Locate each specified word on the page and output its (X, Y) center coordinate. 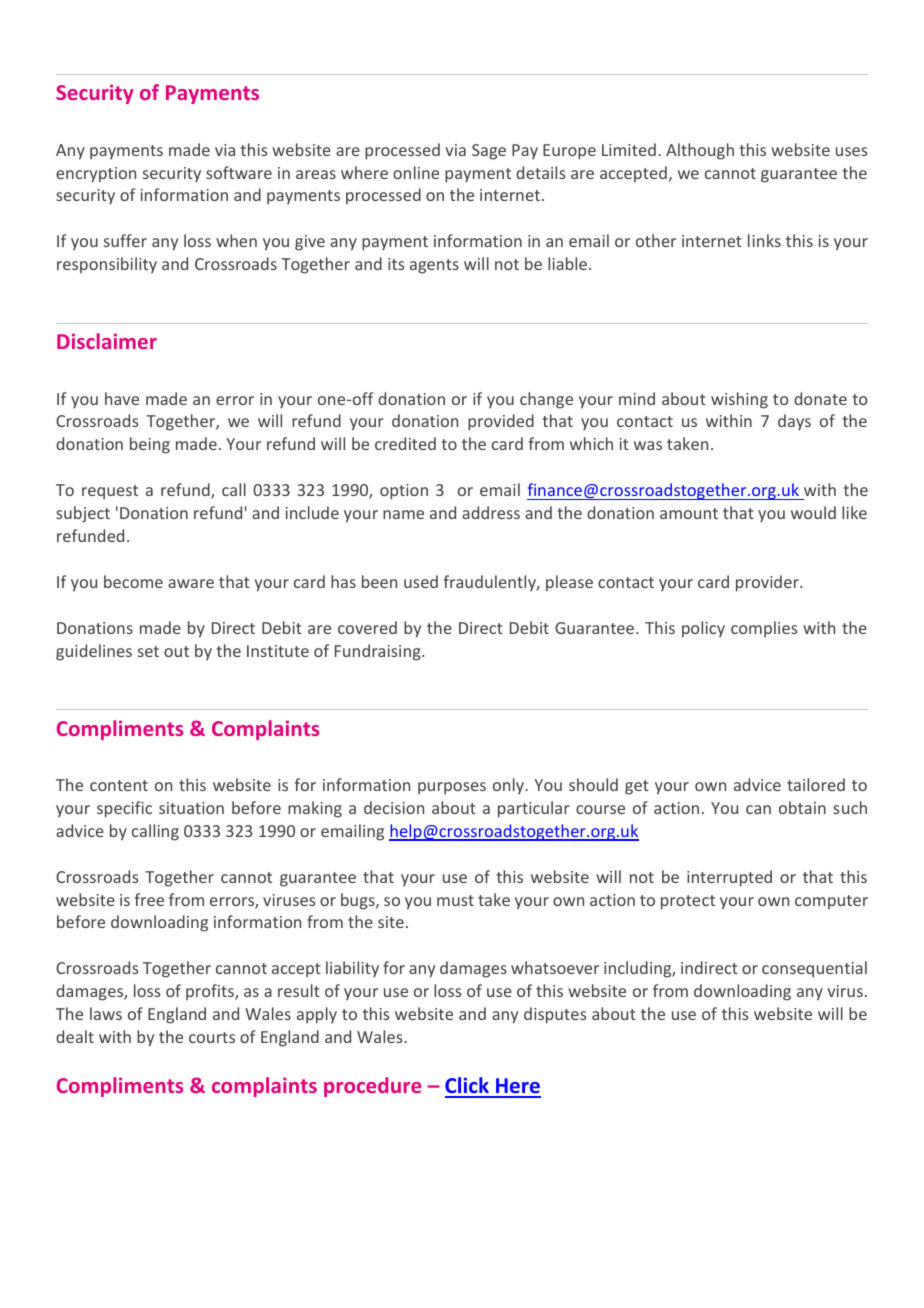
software (239, 172)
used (421, 581)
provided (501, 422)
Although (700, 151)
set (148, 651)
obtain (802, 807)
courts (212, 1037)
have (122, 398)
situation (191, 808)
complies (764, 629)
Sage (489, 152)
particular (534, 809)
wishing (739, 400)
